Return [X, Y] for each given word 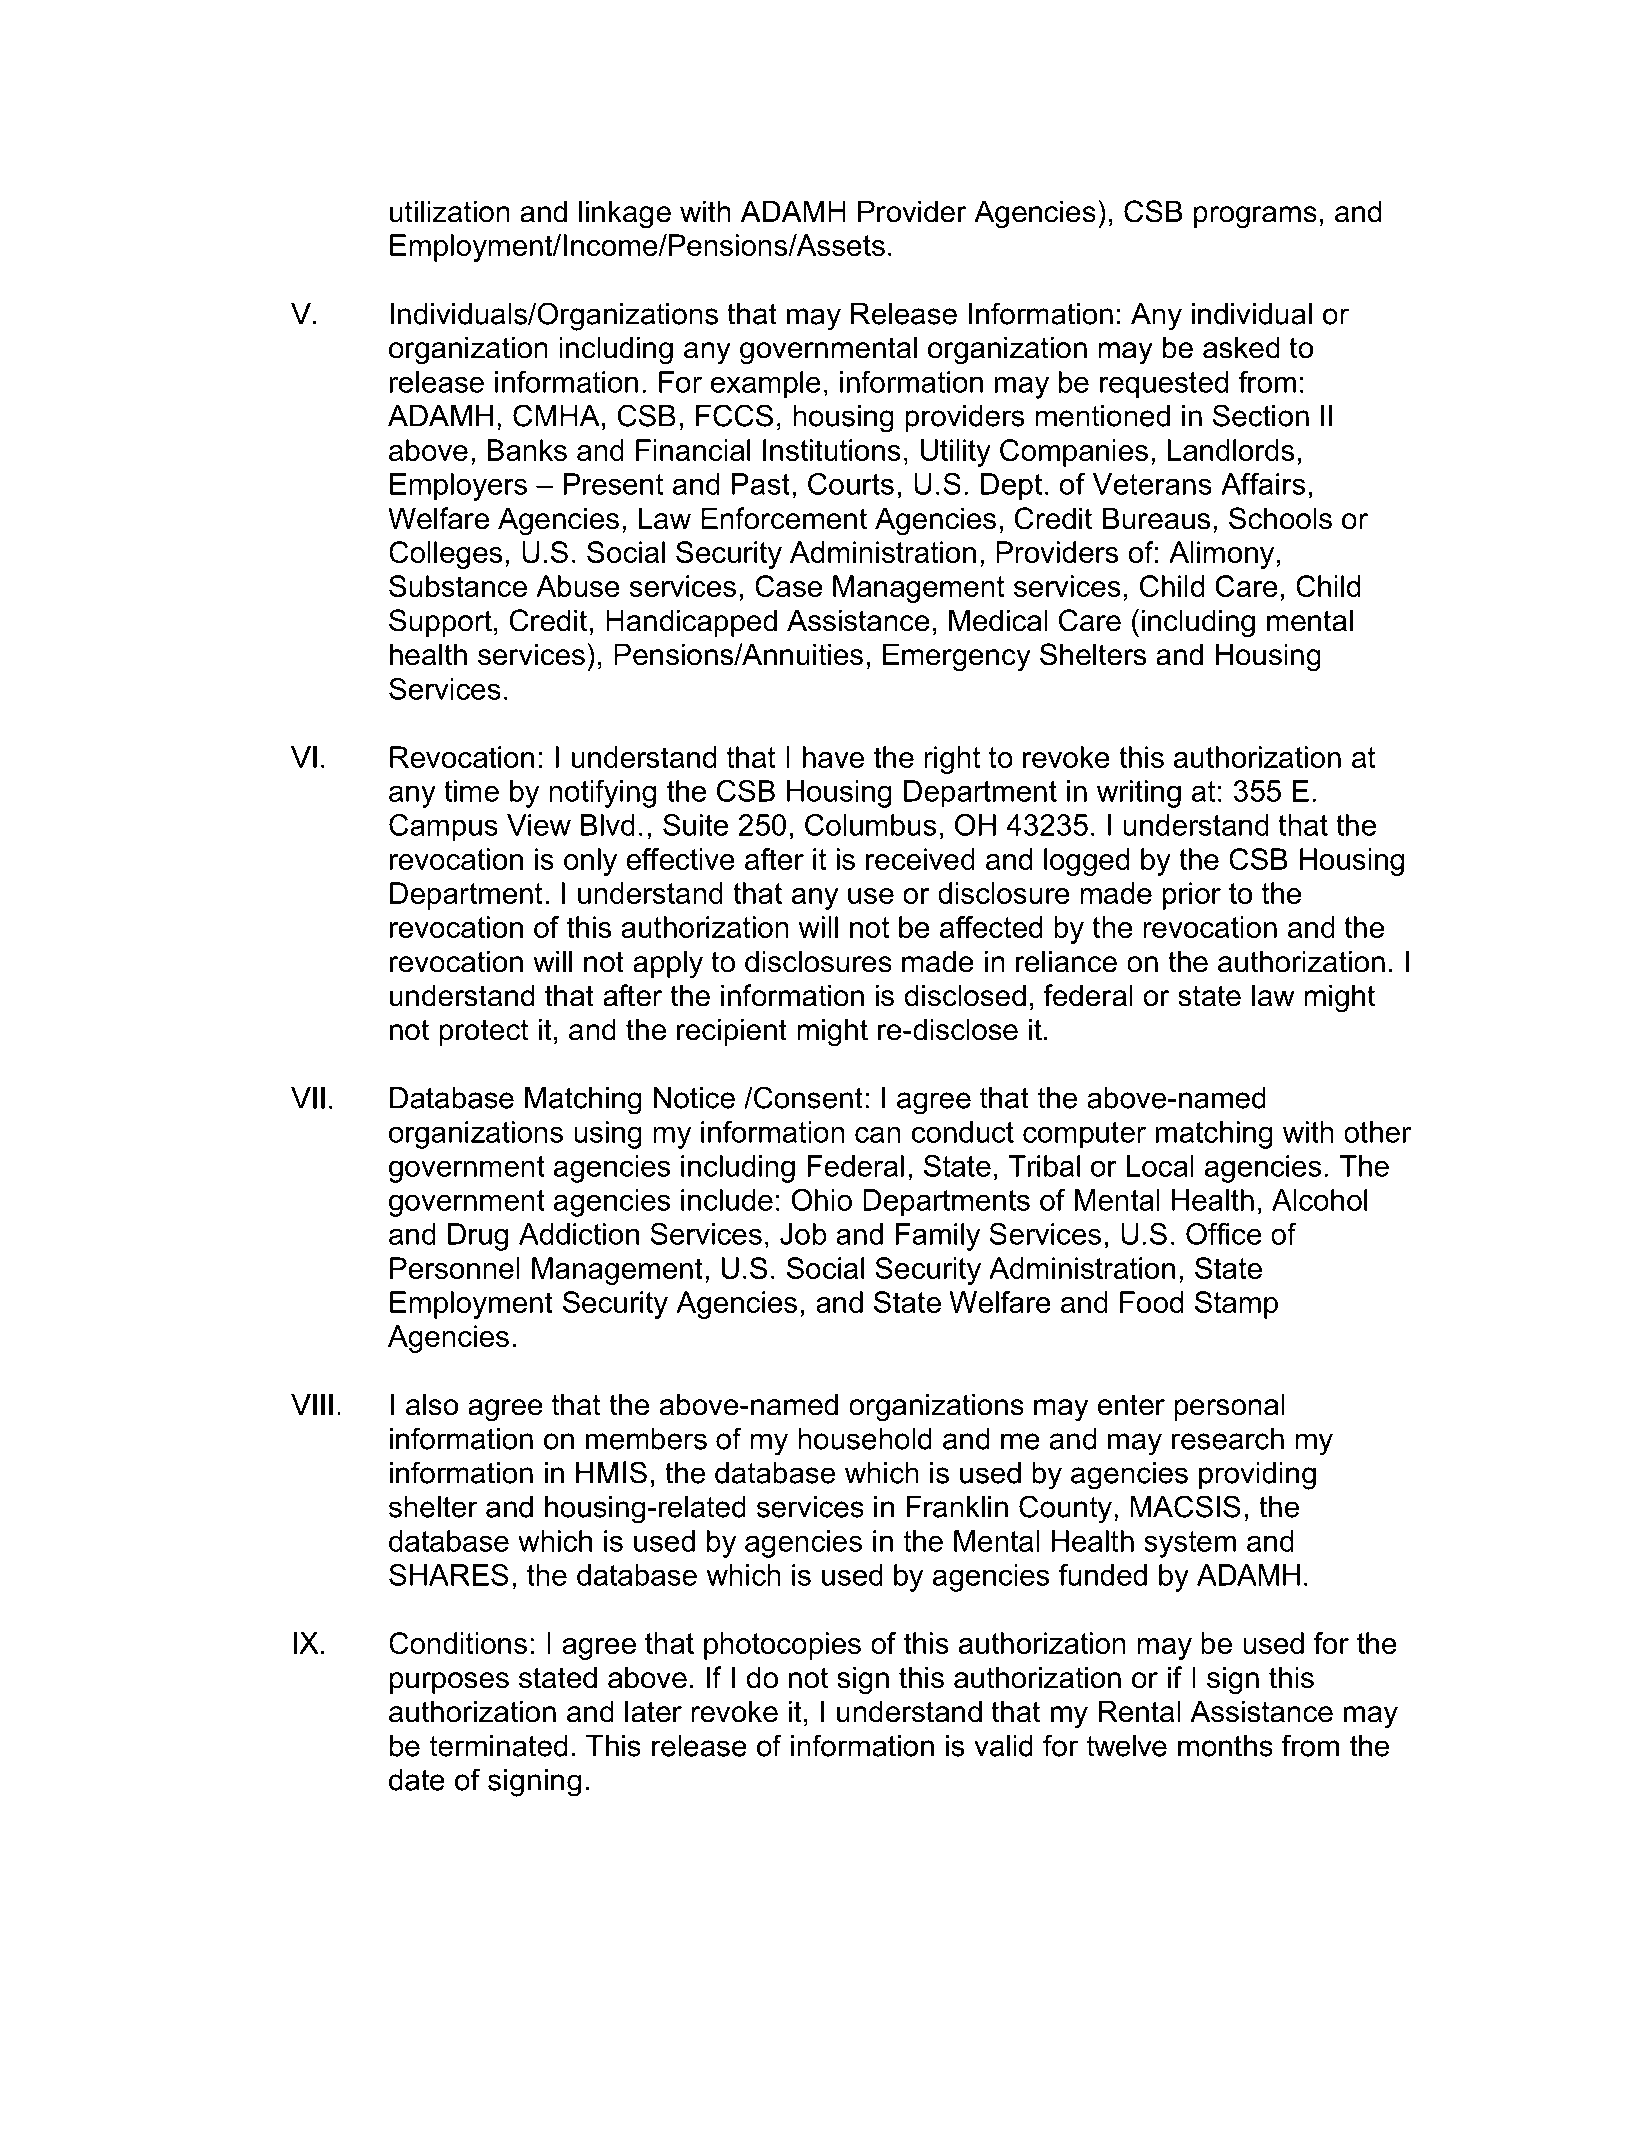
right [952, 760]
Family [938, 1237]
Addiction [579, 1234]
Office [1224, 1234]
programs [1255, 217]
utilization [450, 211]
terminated [498, 1746]
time [471, 791]
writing [1139, 794]
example [766, 385]
